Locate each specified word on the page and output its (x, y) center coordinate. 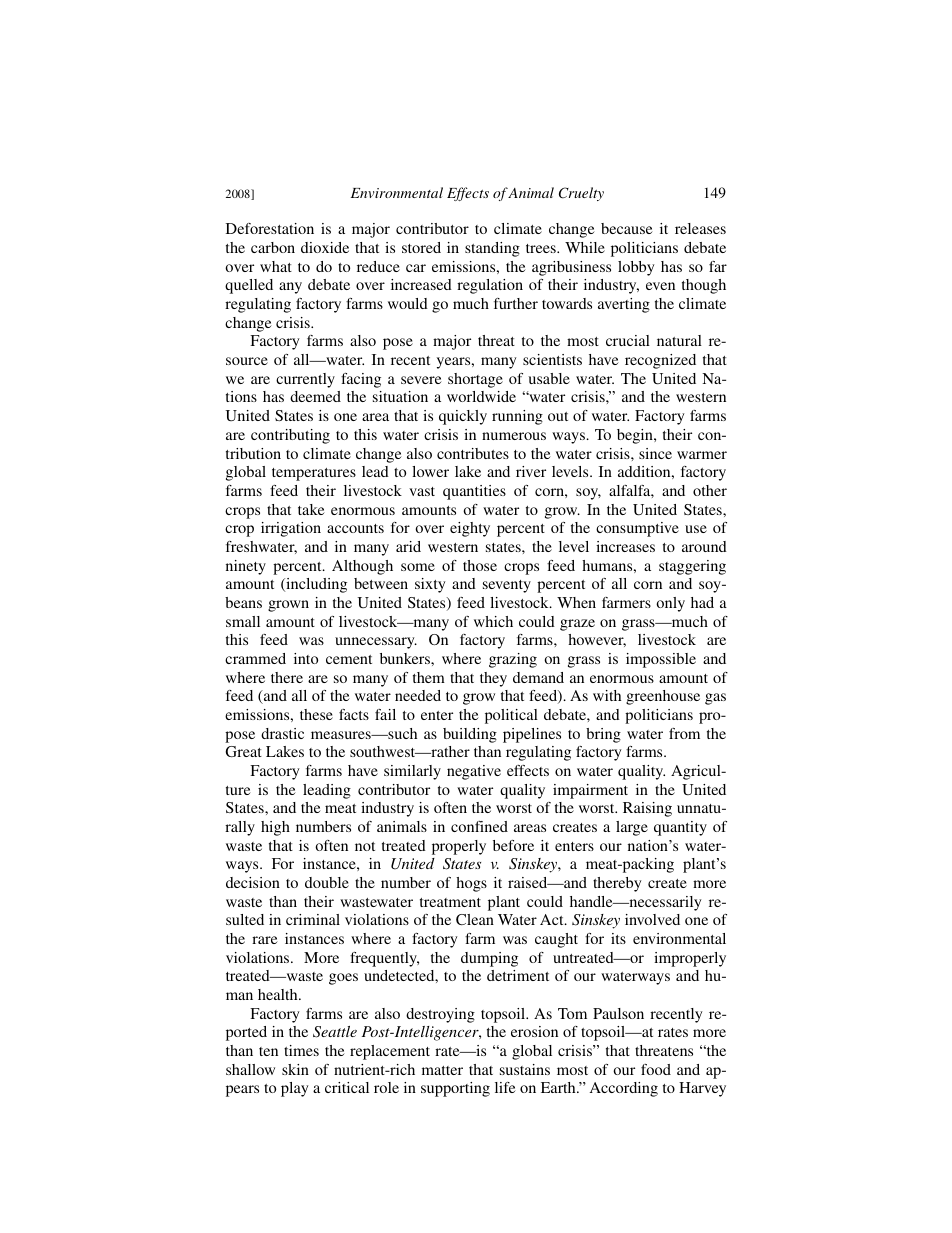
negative (474, 772)
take (311, 509)
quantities (474, 492)
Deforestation (270, 228)
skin (295, 1069)
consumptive (637, 529)
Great (243, 751)
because (627, 228)
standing (492, 249)
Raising (647, 809)
